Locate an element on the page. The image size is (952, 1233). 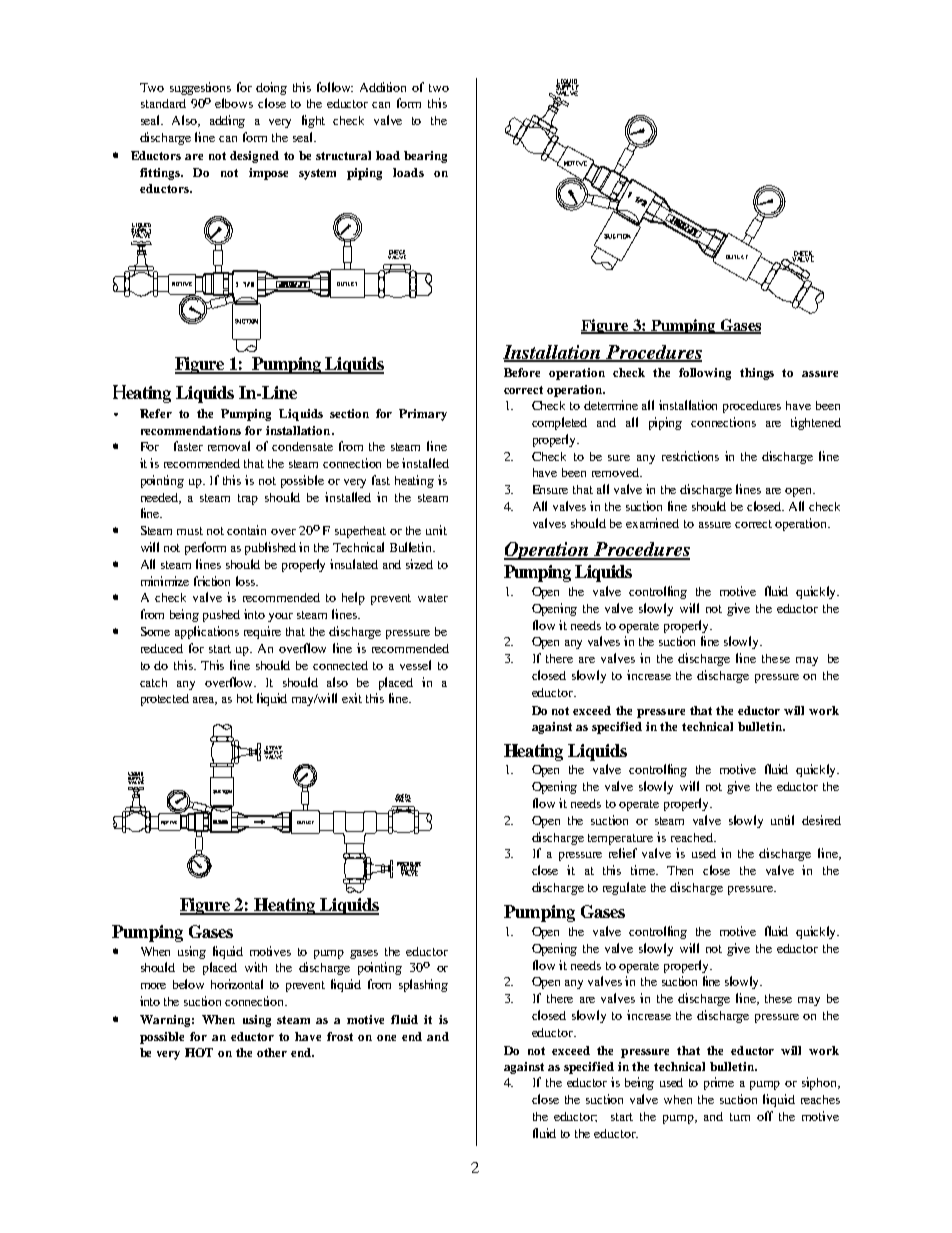
tightened is located at coordinates (816, 423).
